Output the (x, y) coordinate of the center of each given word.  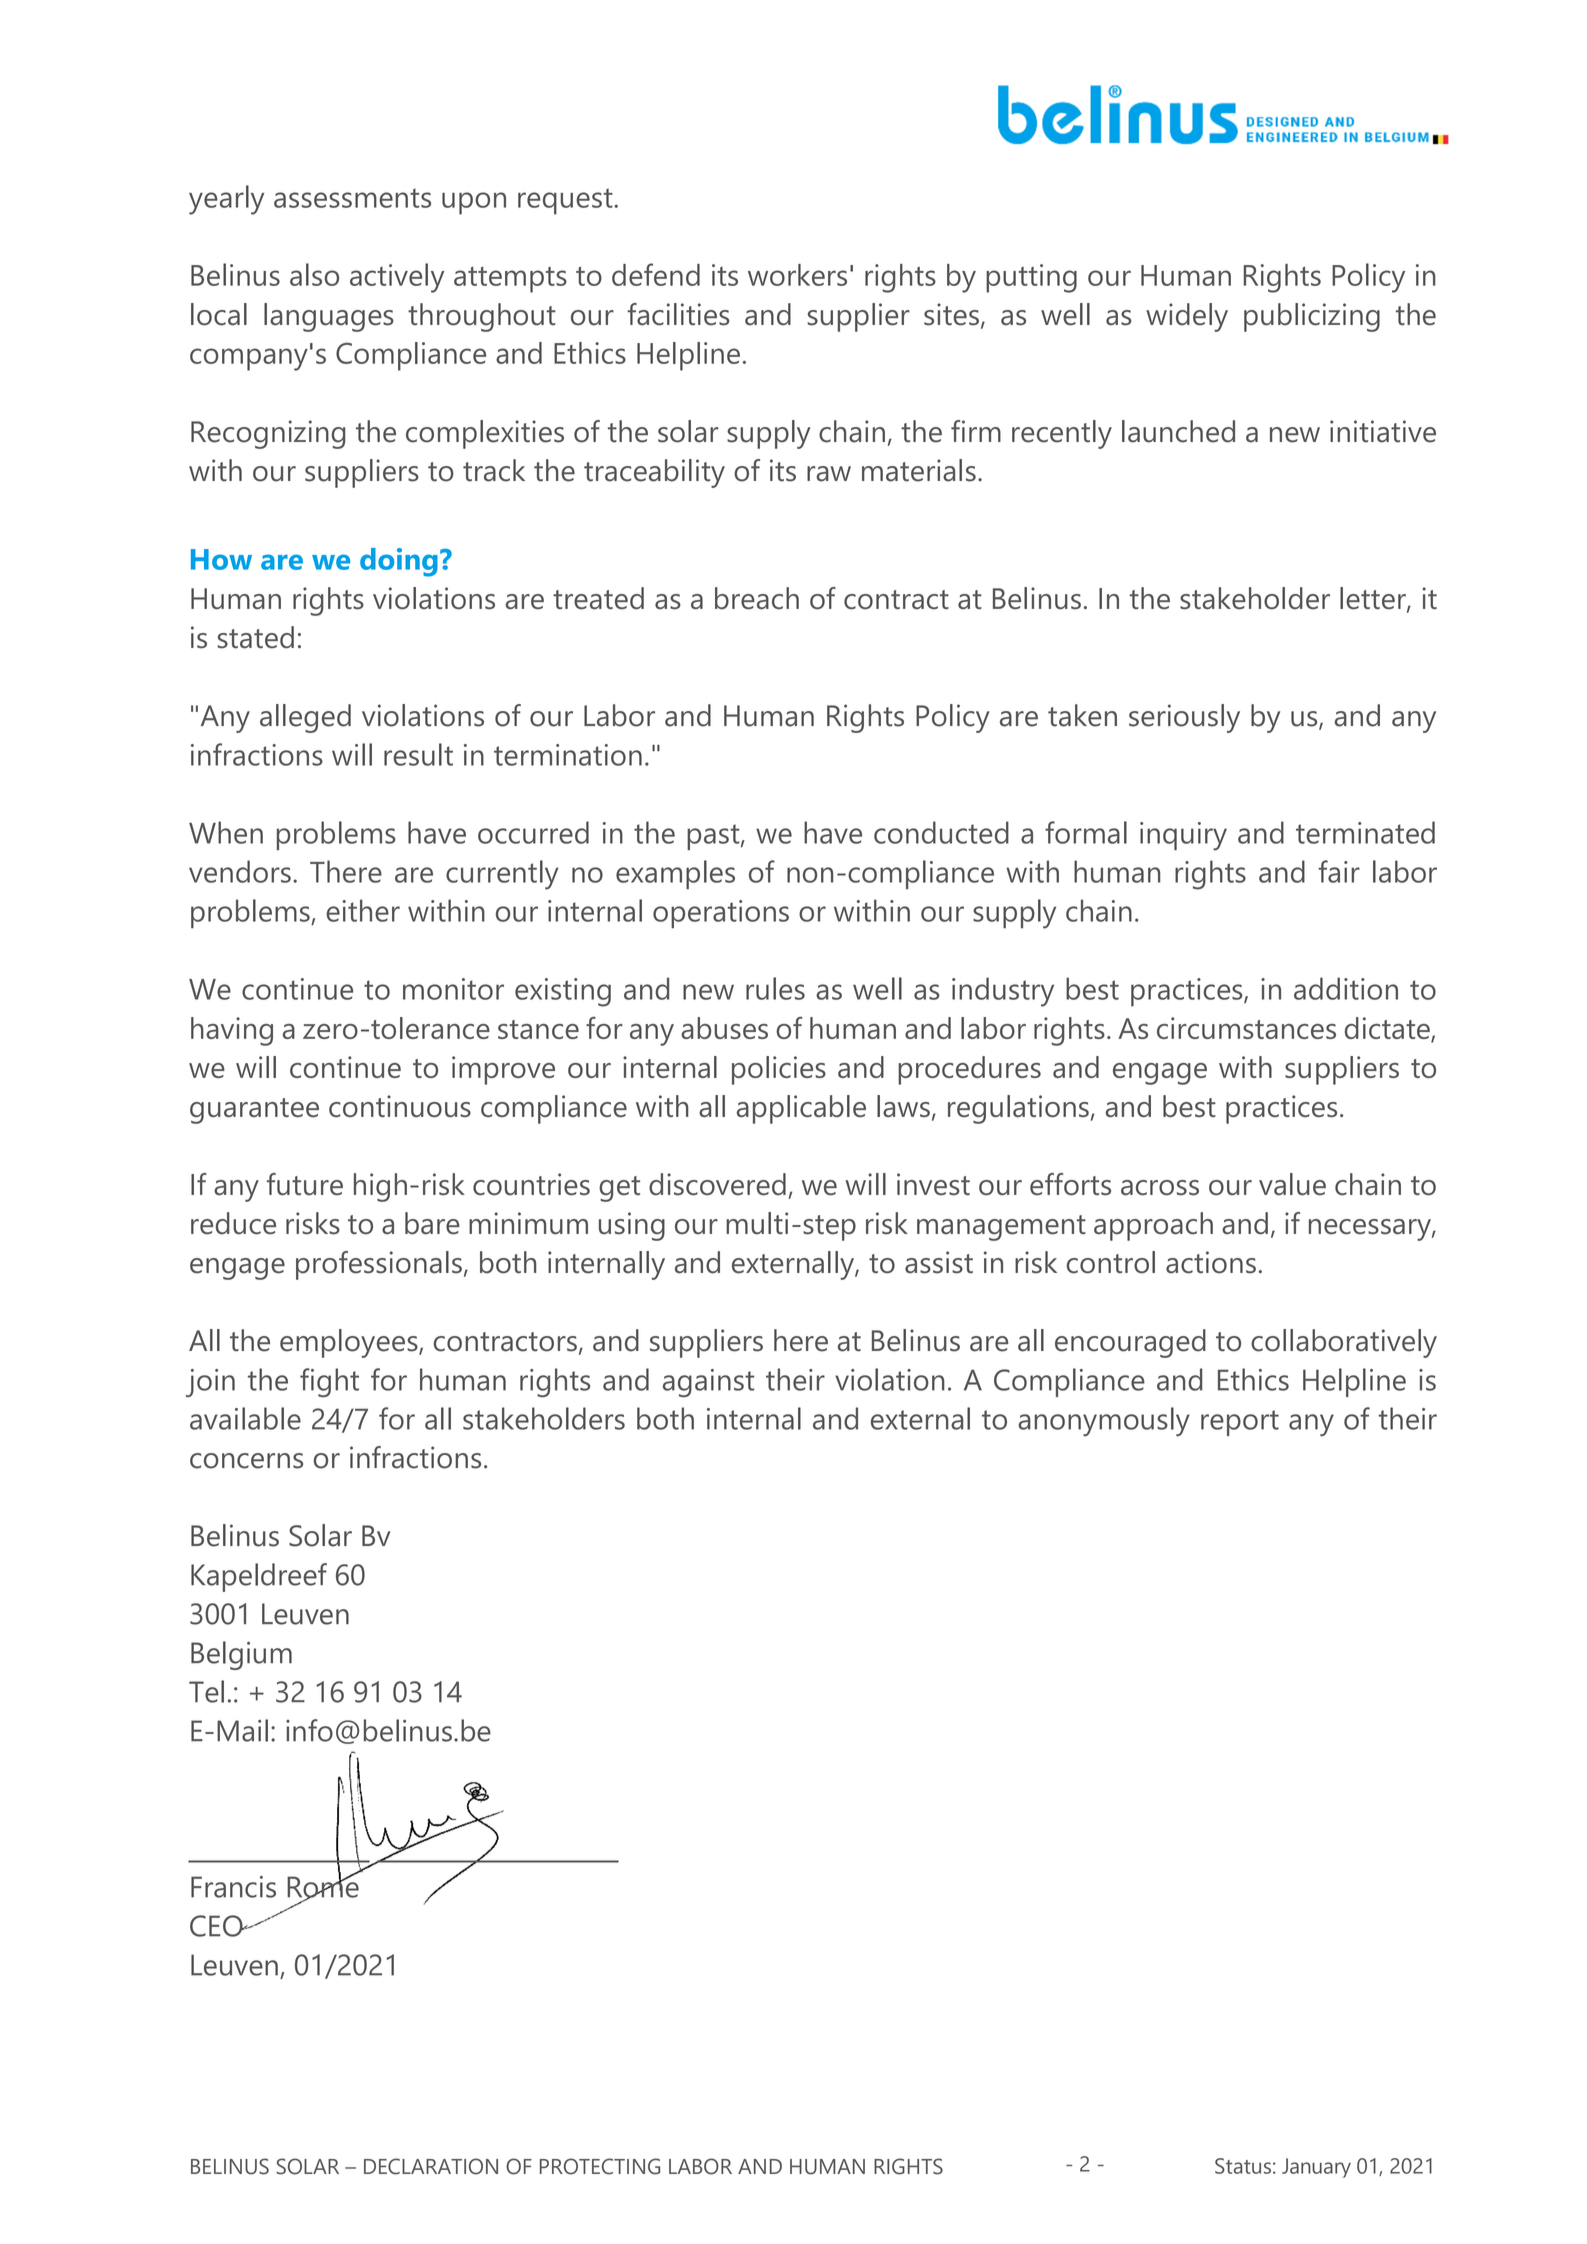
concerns (246, 1461)
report (1240, 1423)
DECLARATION (431, 2166)
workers (797, 275)
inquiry (1183, 836)
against (708, 1383)
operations (721, 914)
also (314, 274)
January (1316, 2168)
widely (1187, 317)
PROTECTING (600, 2166)
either (363, 910)
